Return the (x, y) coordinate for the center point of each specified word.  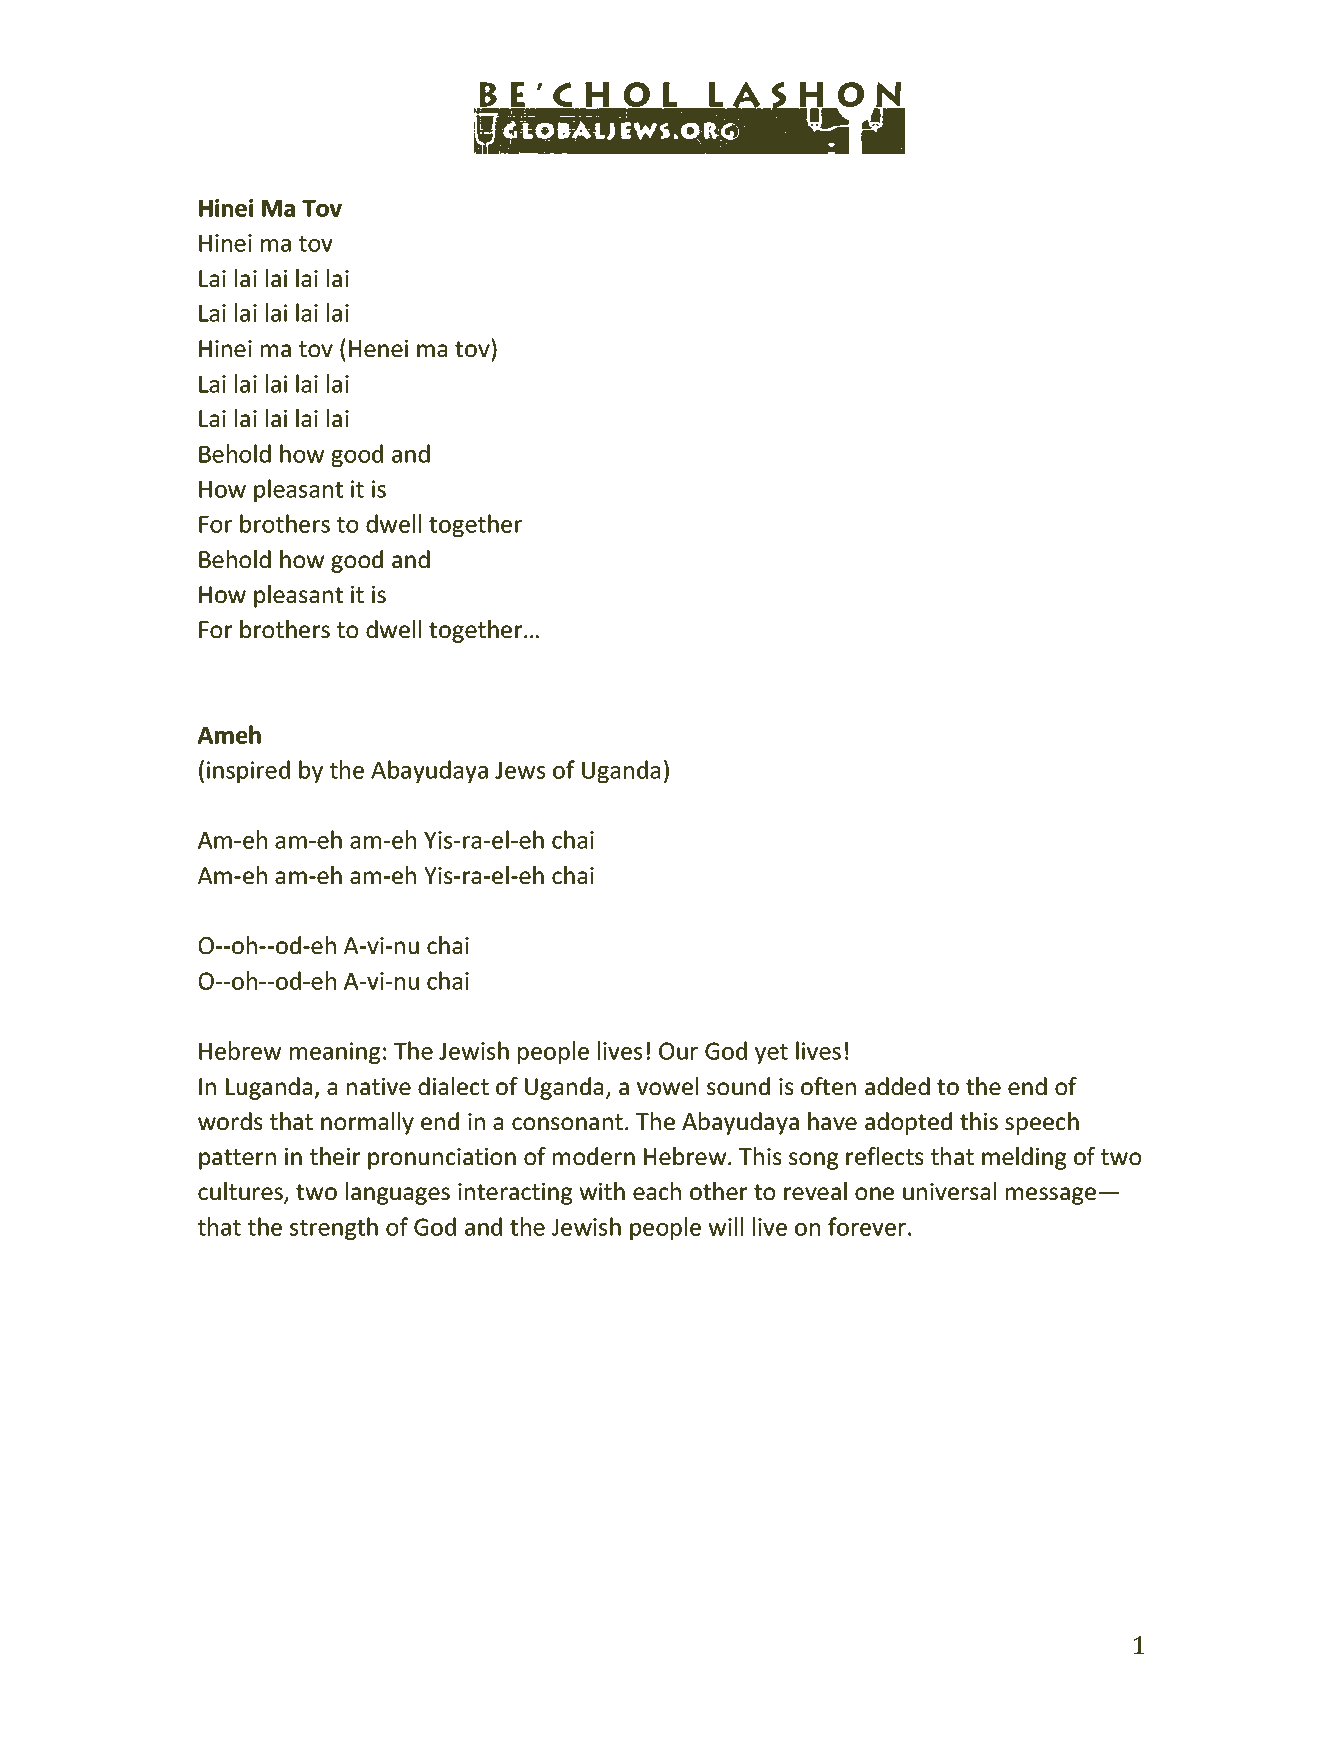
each (657, 1191)
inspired (248, 771)
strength (334, 1228)
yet (771, 1054)
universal (949, 1191)
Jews (520, 770)
